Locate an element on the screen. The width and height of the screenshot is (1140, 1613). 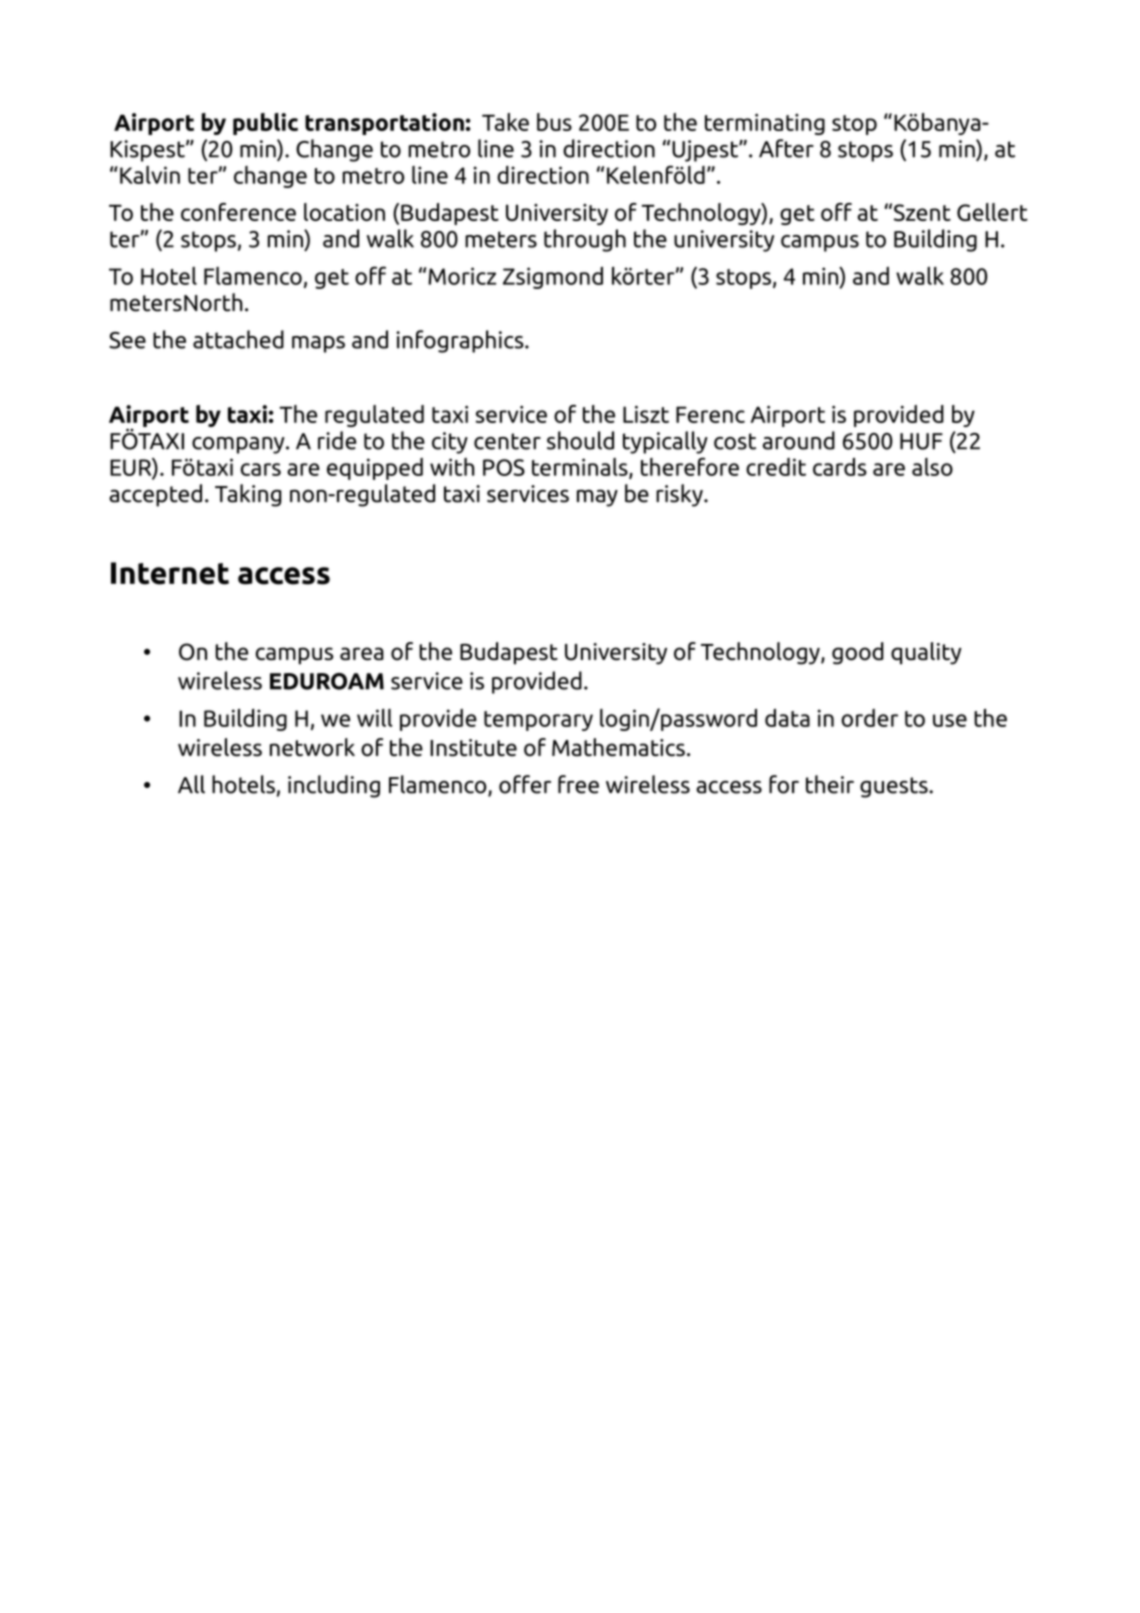
Internet is located at coordinates (170, 573).
